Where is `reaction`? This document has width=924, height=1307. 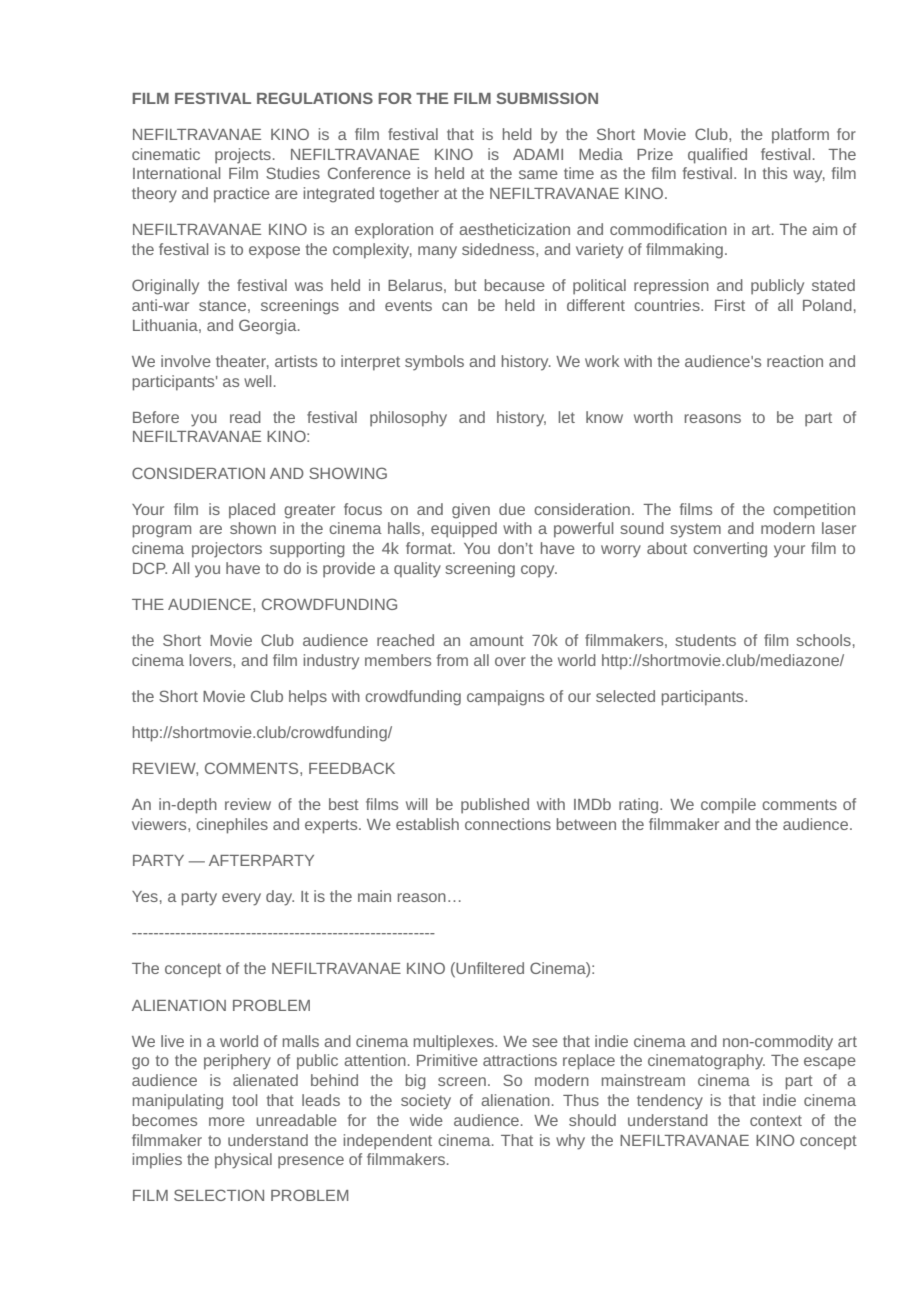
reaction is located at coordinates (795, 361).
